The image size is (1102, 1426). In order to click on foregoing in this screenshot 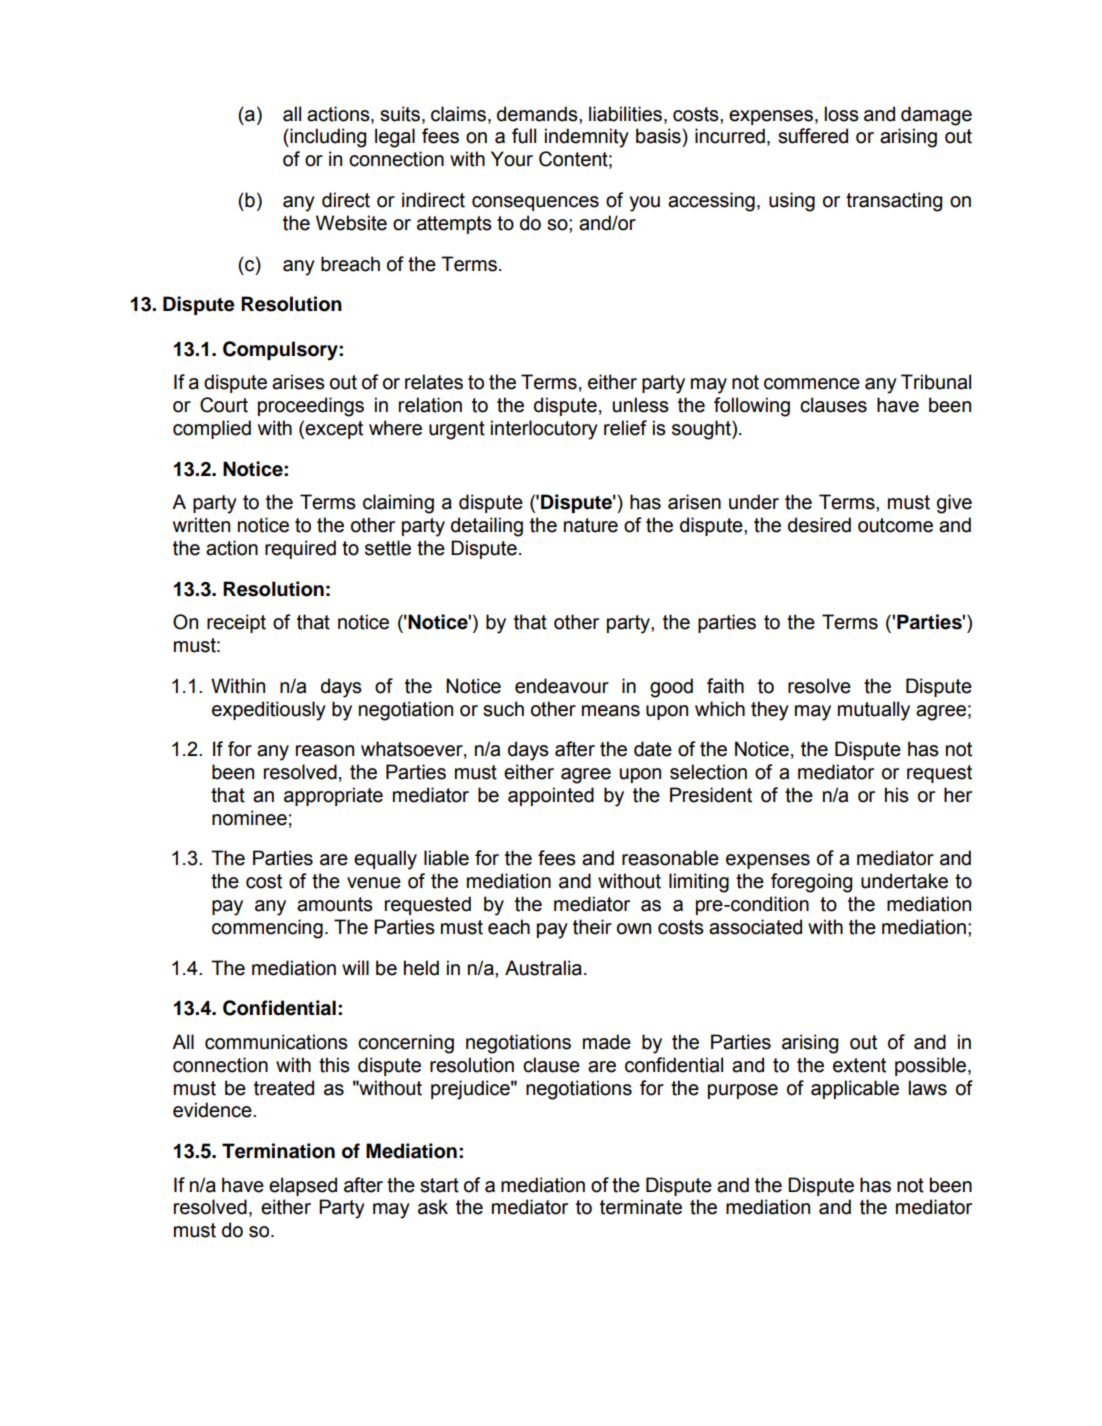, I will do `click(811, 883)`.
